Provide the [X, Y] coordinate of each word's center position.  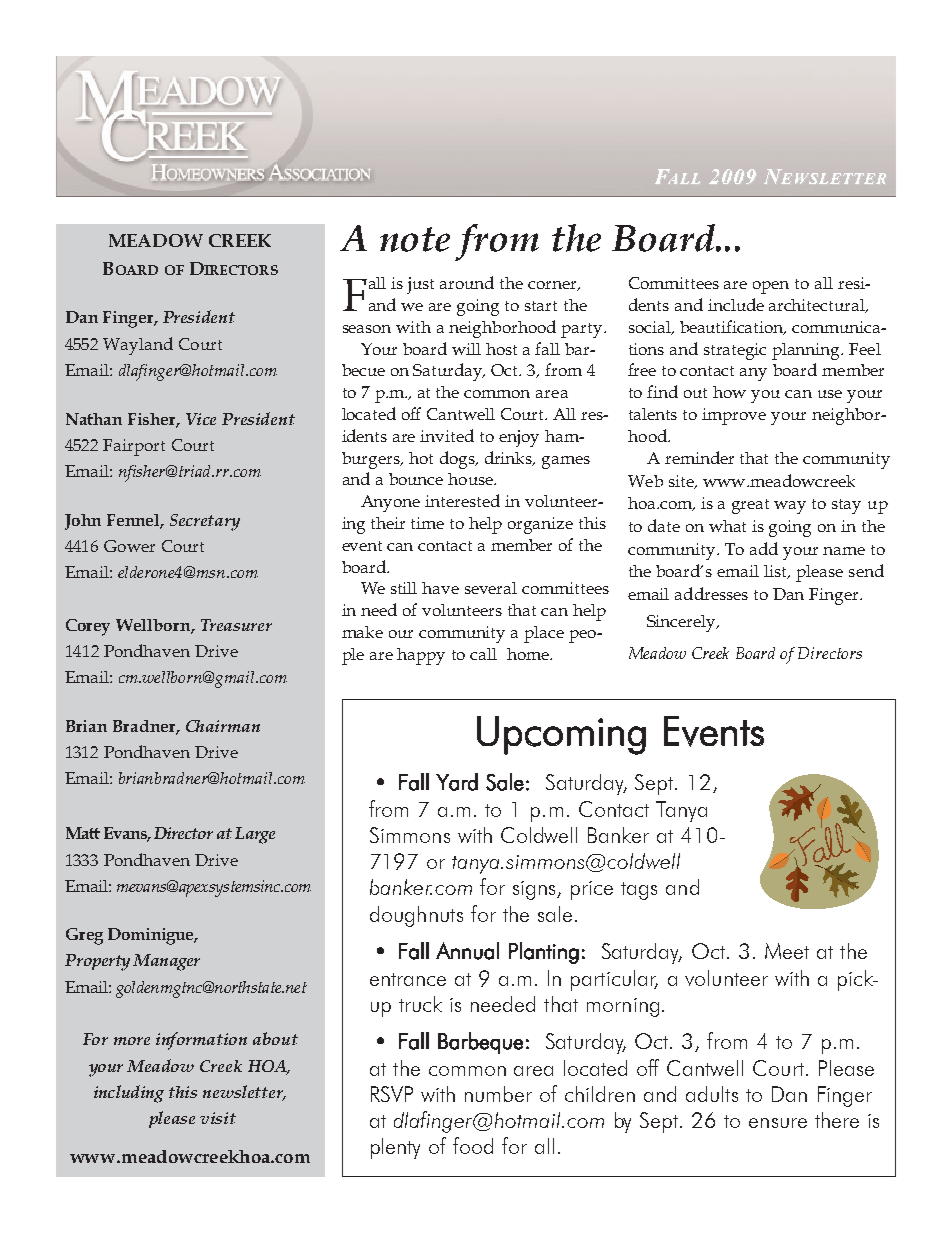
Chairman [223, 726]
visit [218, 1118]
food [473, 1145]
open [771, 287]
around [467, 282]
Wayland [138, 346]
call [483, 654]
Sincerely [682, 623]
